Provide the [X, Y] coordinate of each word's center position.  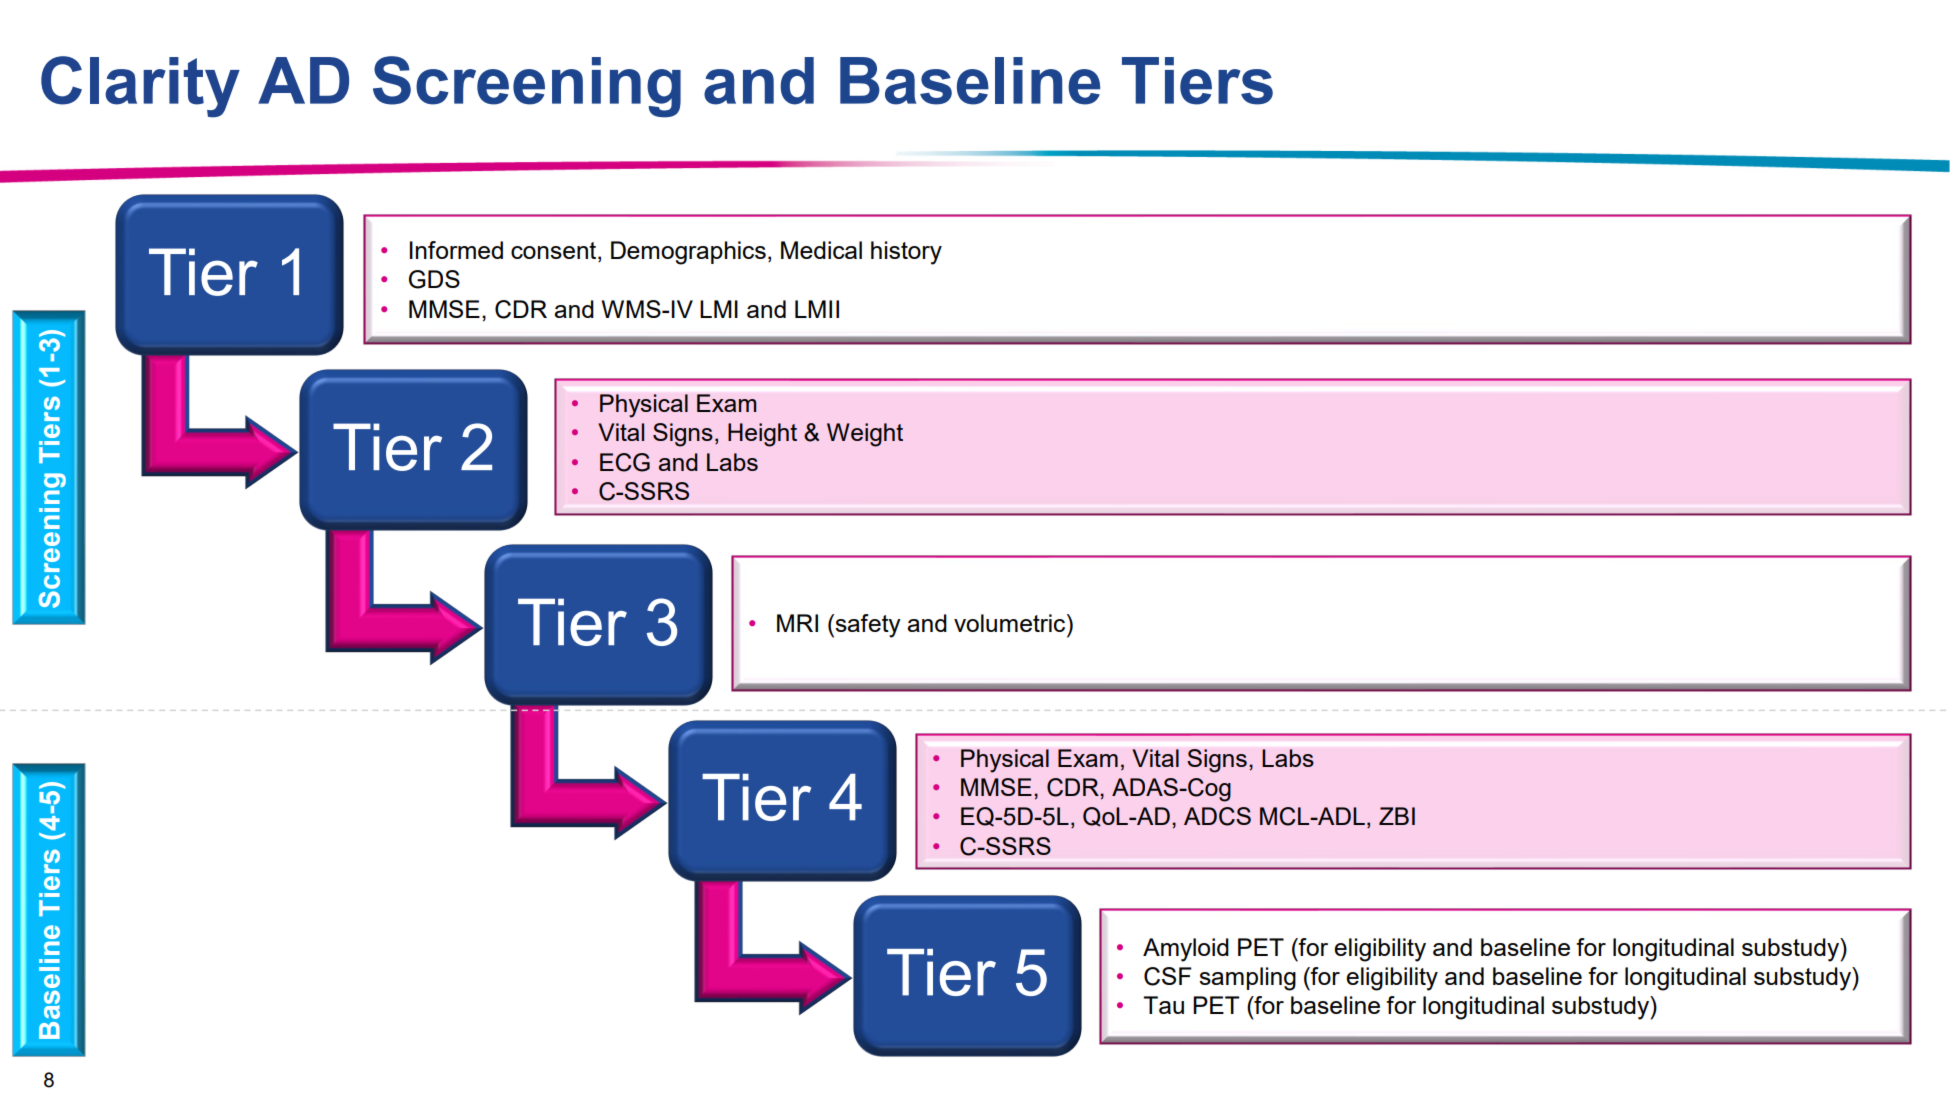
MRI [797, 623]
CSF [1168, 976]
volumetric [1011, 623]
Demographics [688, 253]
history [906, 253]
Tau [1163, 1005]
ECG [625, 462]
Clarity [140, 87]
